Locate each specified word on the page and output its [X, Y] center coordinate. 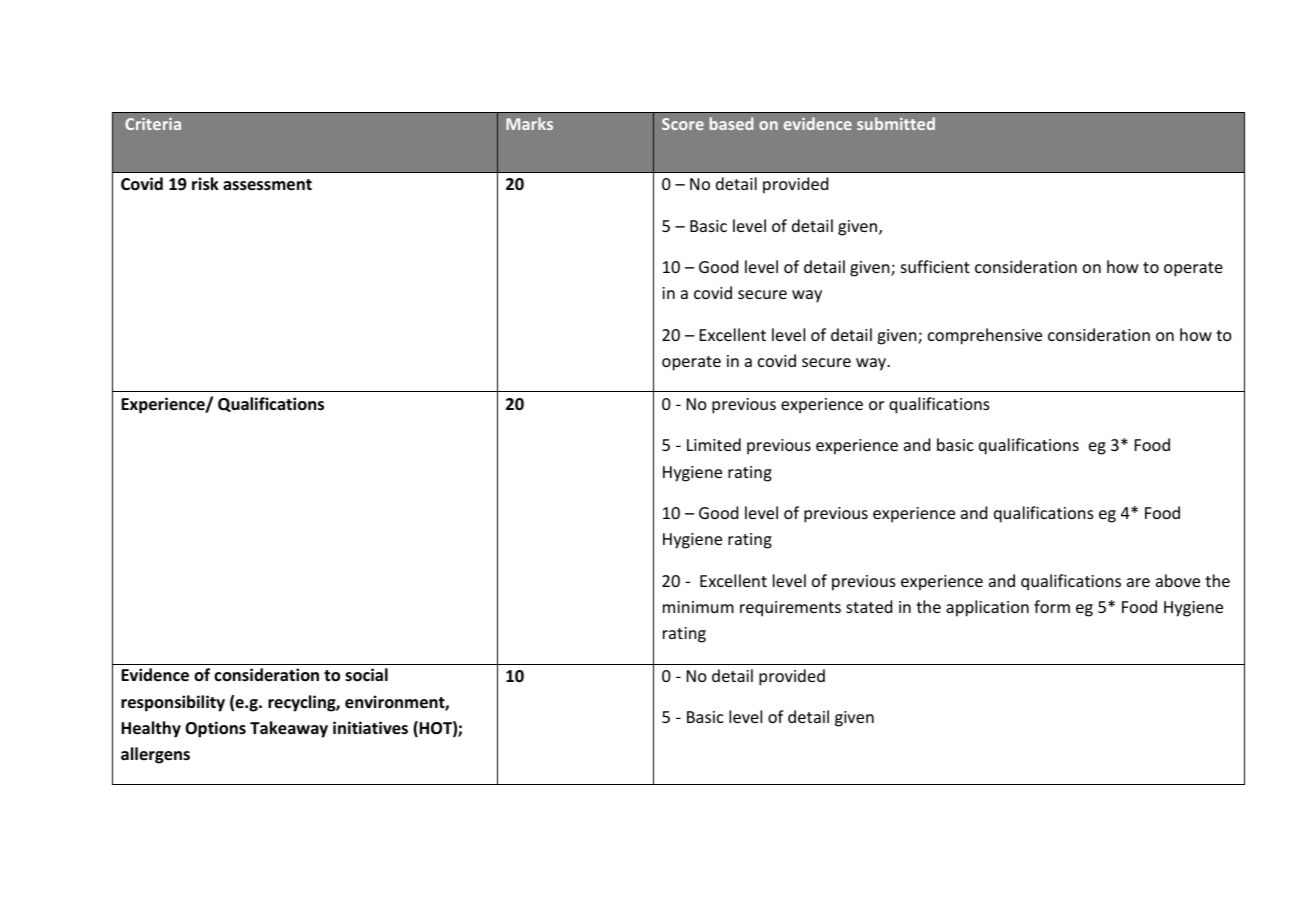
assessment [267, 185]
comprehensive [985, 336]
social [366, 675]
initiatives [370, 728]
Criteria [153, 124]
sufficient [935, 266]
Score [683, 124]
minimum [698, 607]
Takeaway [289, 729]
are [1138, 582]
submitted [896, 123]
